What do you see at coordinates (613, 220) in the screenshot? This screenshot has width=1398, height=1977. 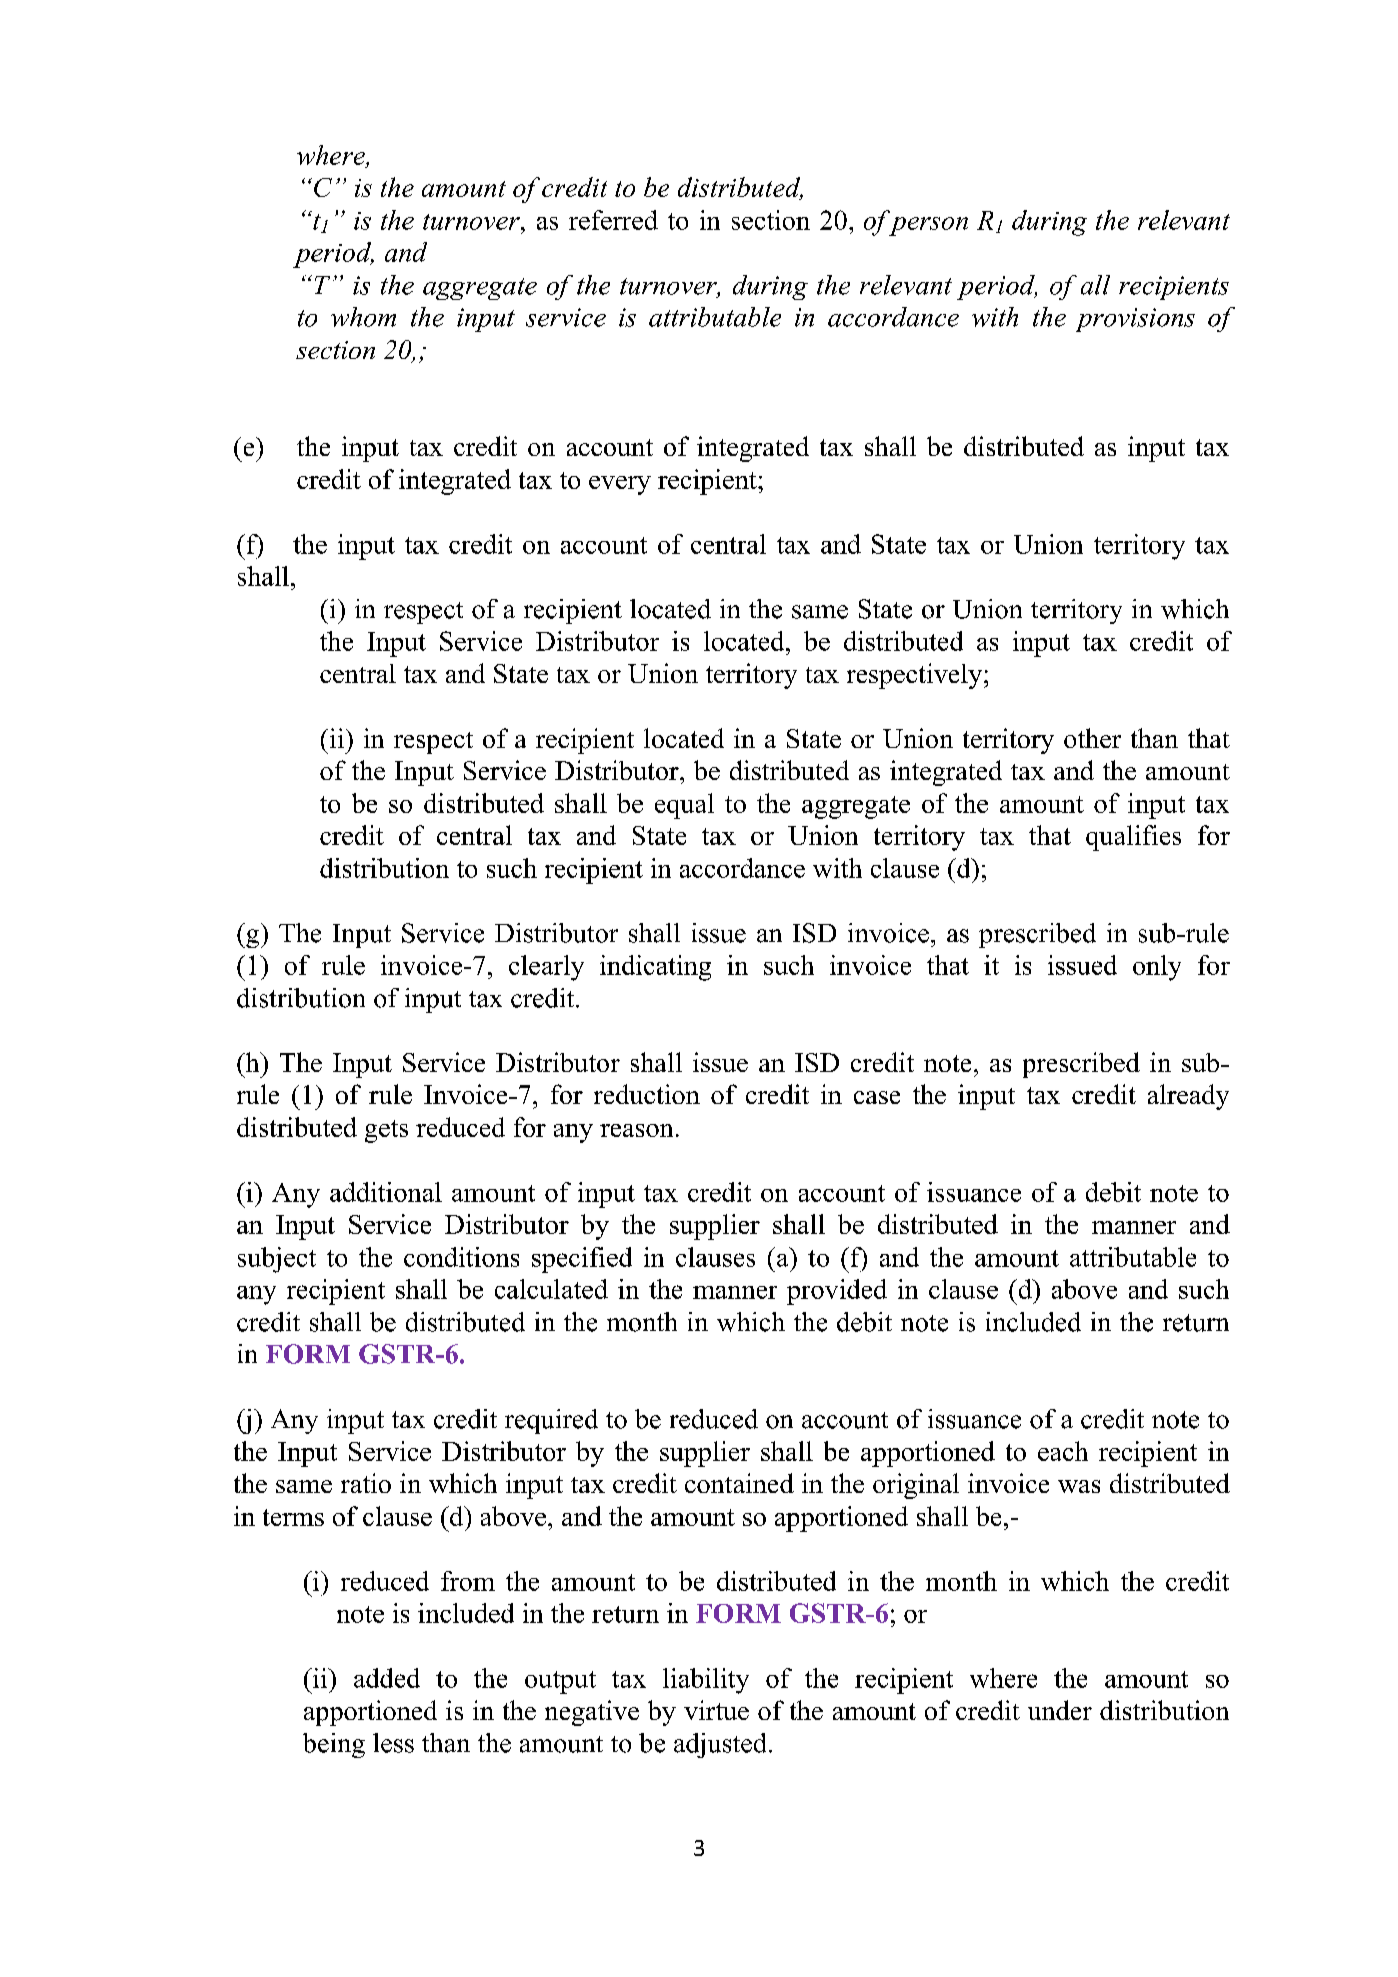 I see `referred` at bounding box center [613, 220].
